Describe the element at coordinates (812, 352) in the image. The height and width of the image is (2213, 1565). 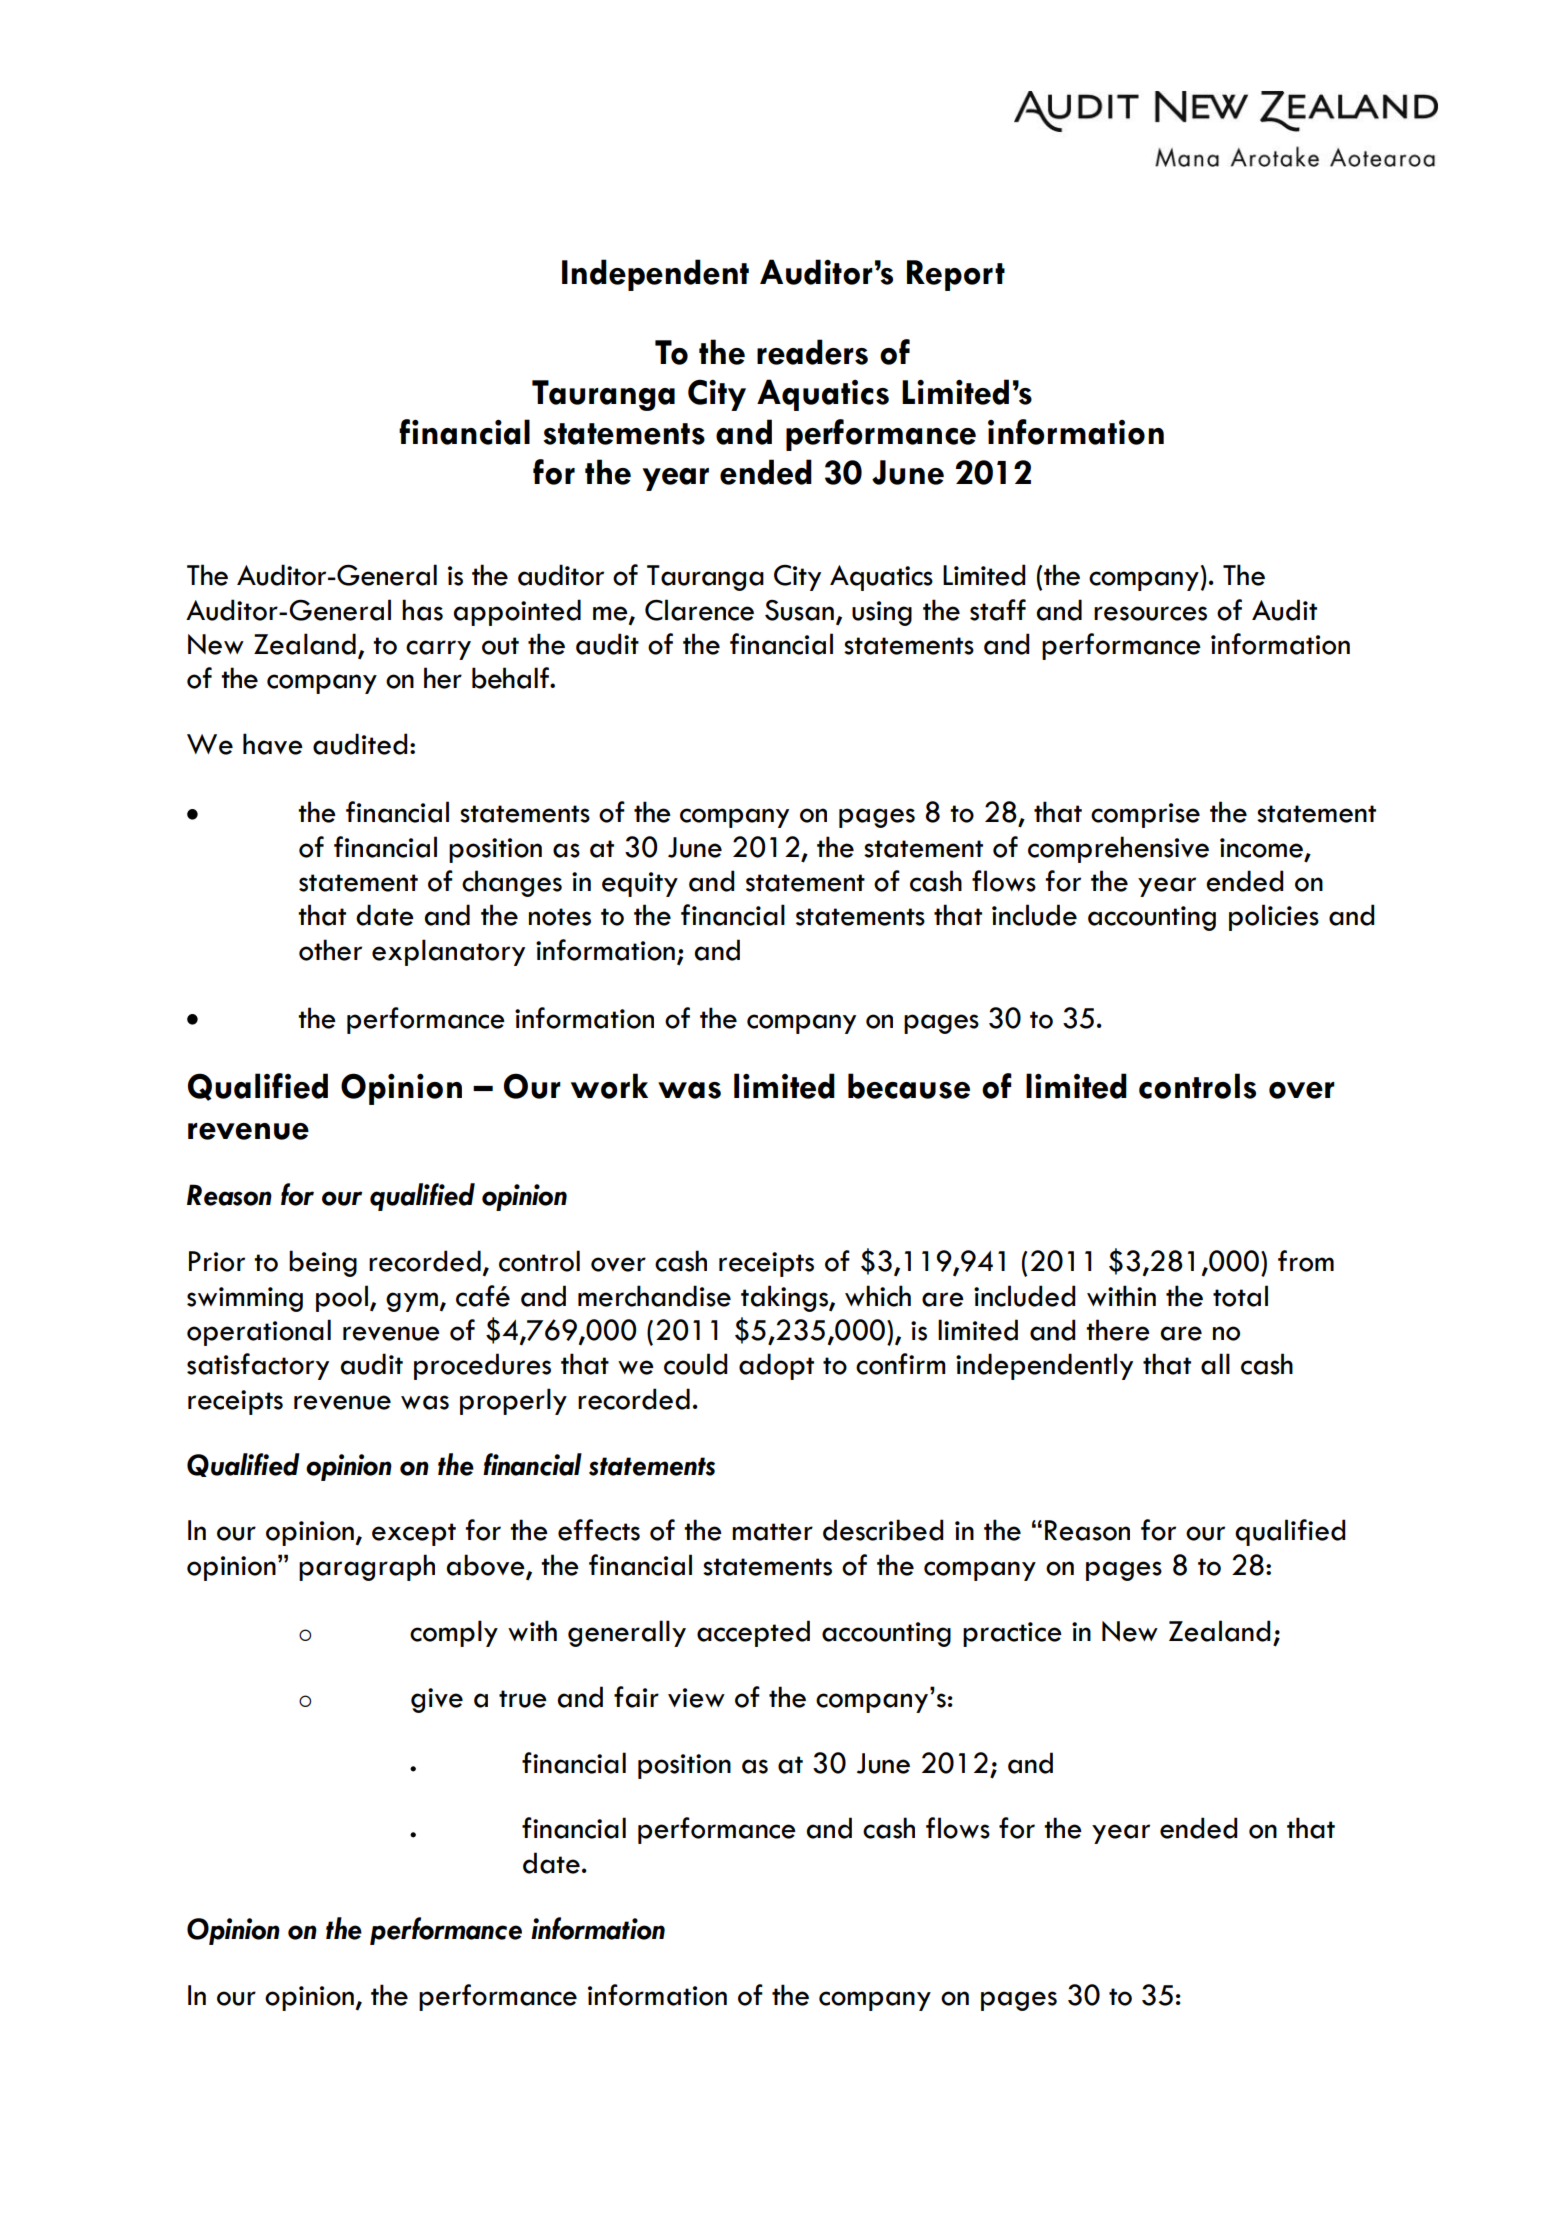
I see `readers` at that location.
